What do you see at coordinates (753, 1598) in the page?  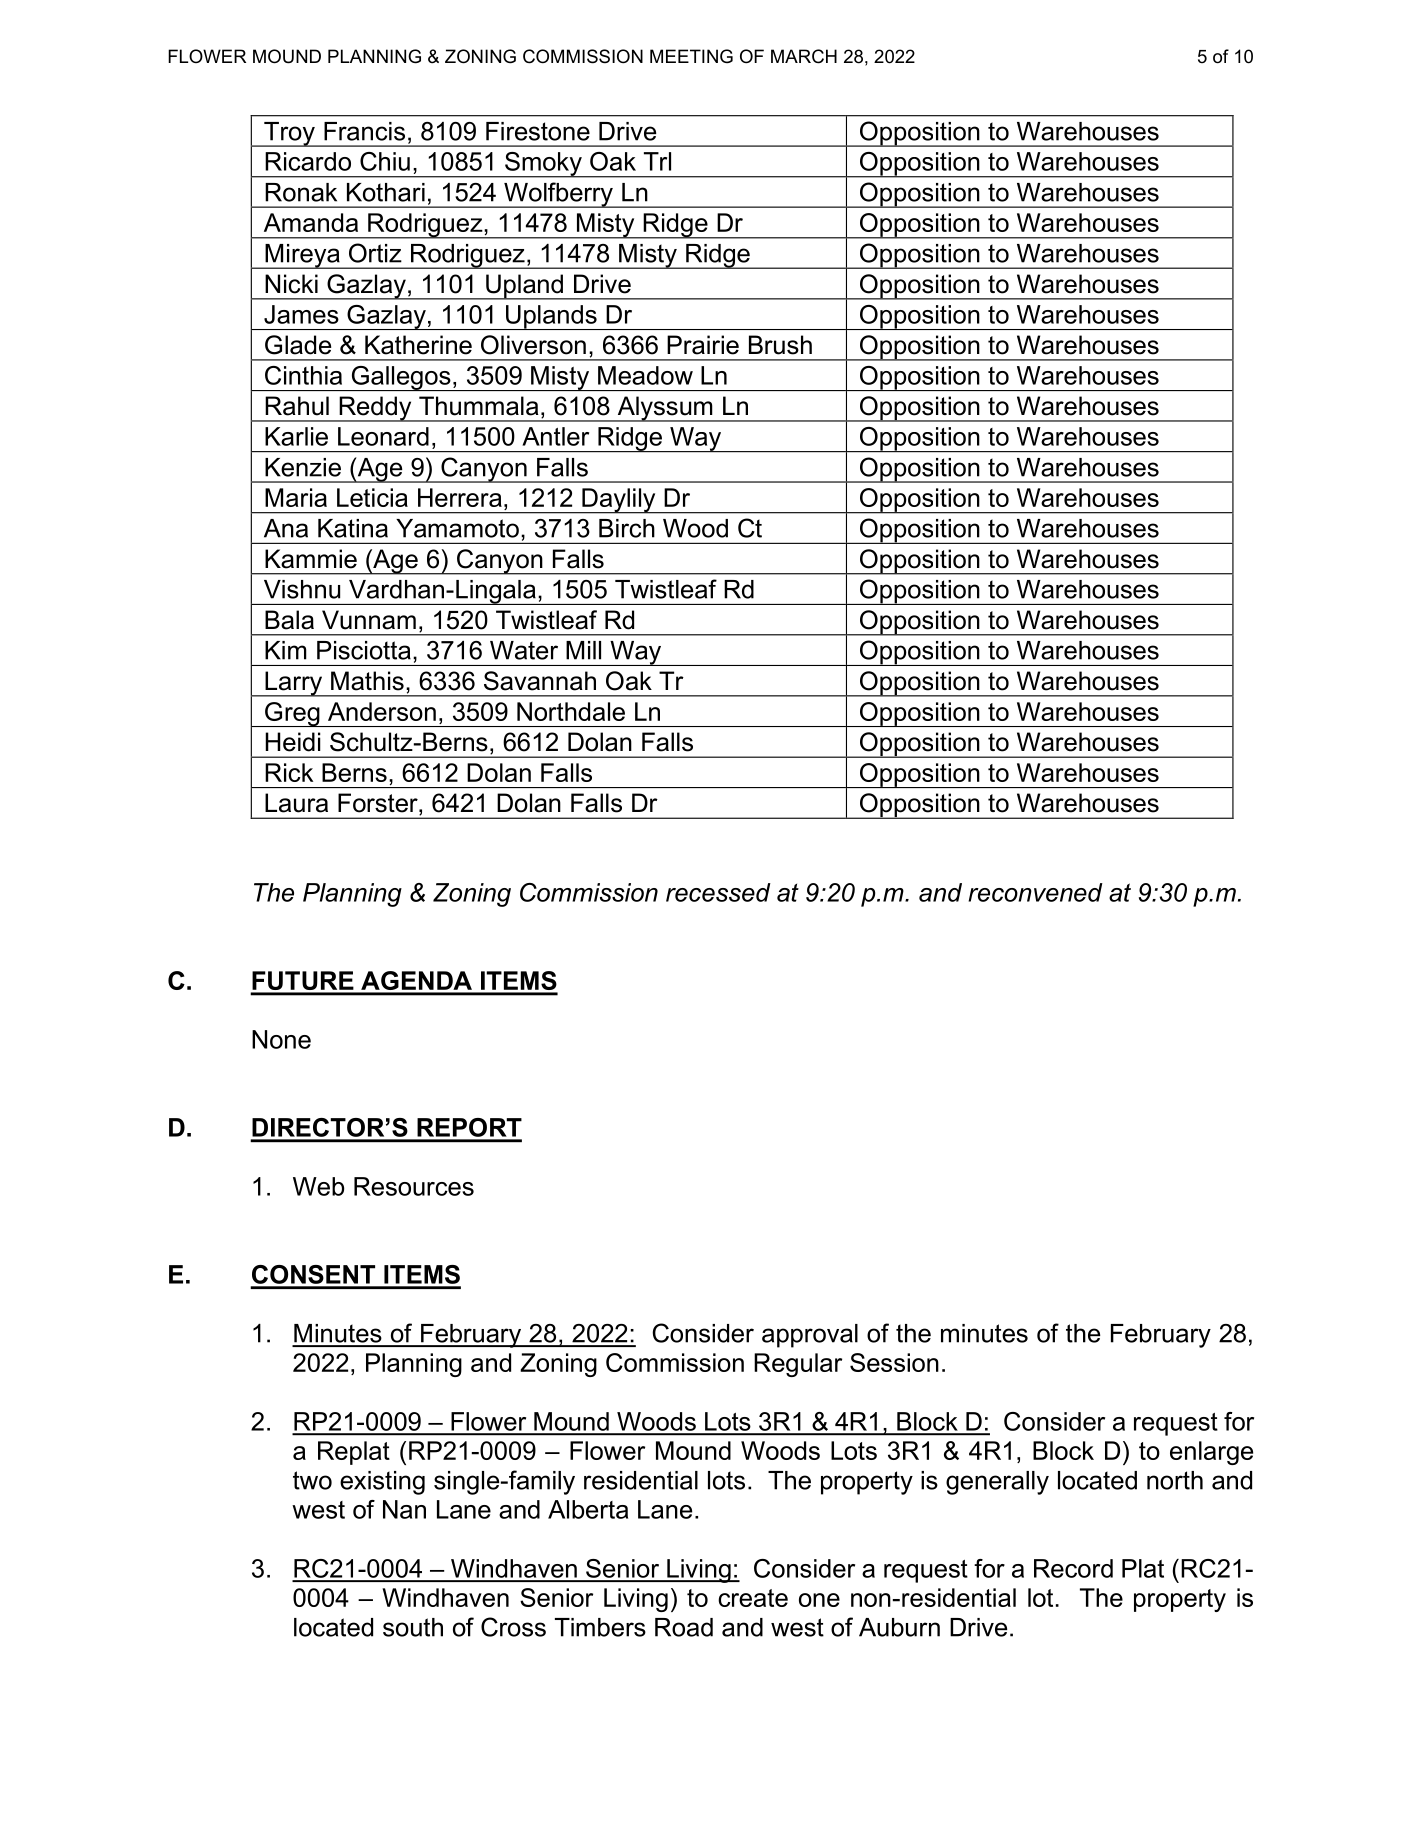 I see `create` at bounding box center [753, 1598].
